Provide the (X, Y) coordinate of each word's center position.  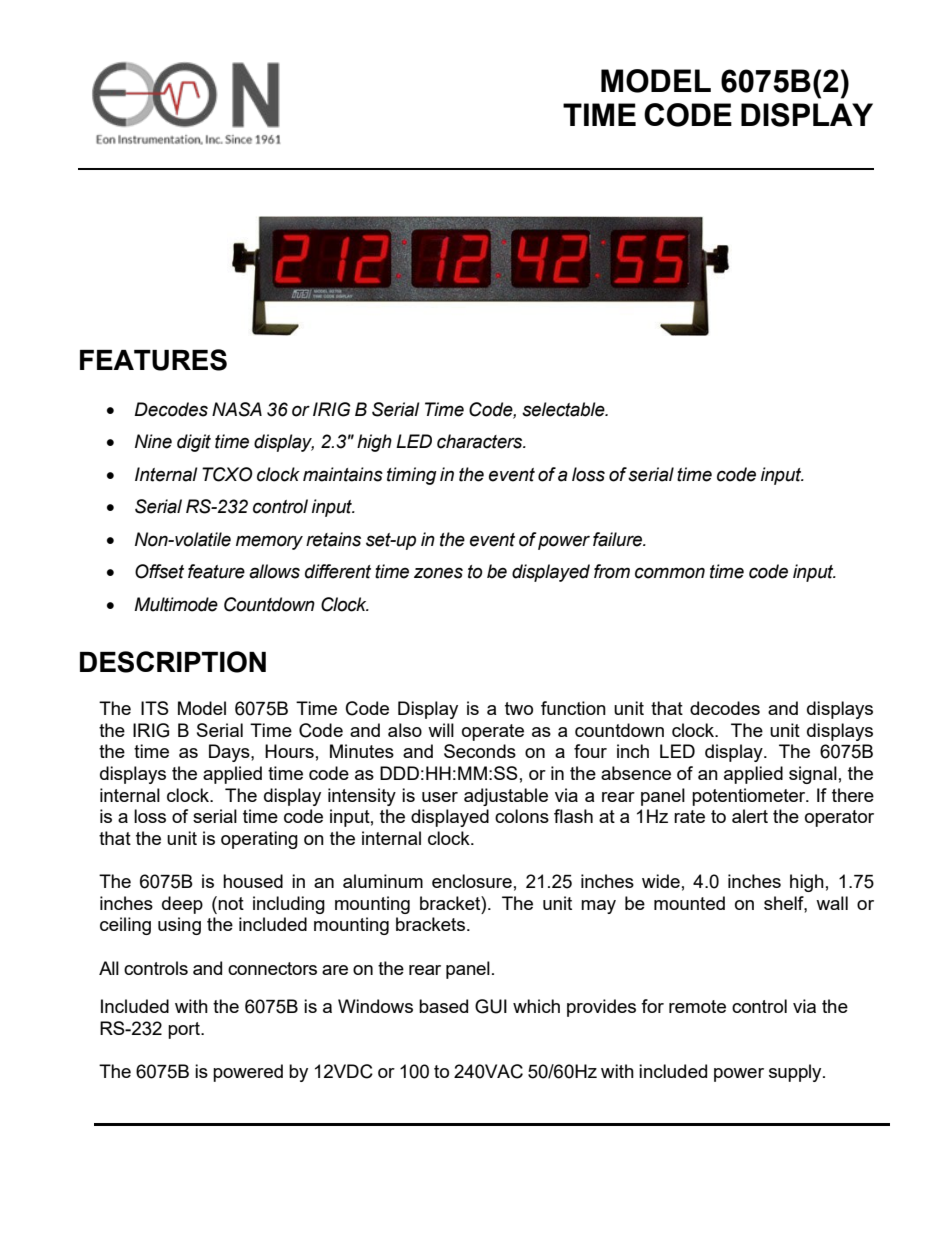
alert (750, 816)
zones (438, 573)
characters (481, 441)
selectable (564, 409)
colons (522, 816)
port (185, 1030)
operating (259, 840)
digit (194, 443)
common (670, 573)
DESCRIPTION (173, 662)
